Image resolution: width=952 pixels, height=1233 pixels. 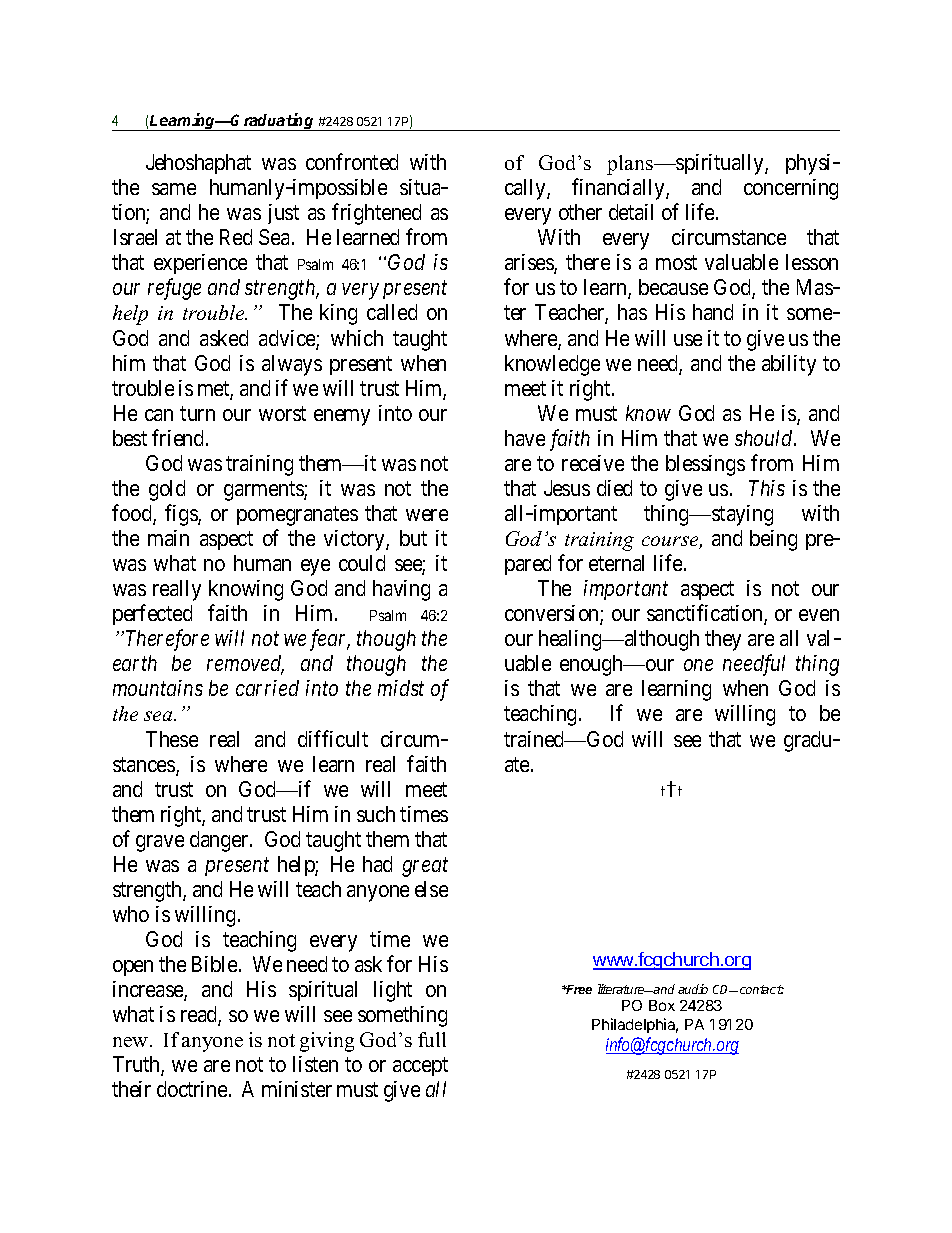 I want to click on concerning, so click(x=791, y=189).
